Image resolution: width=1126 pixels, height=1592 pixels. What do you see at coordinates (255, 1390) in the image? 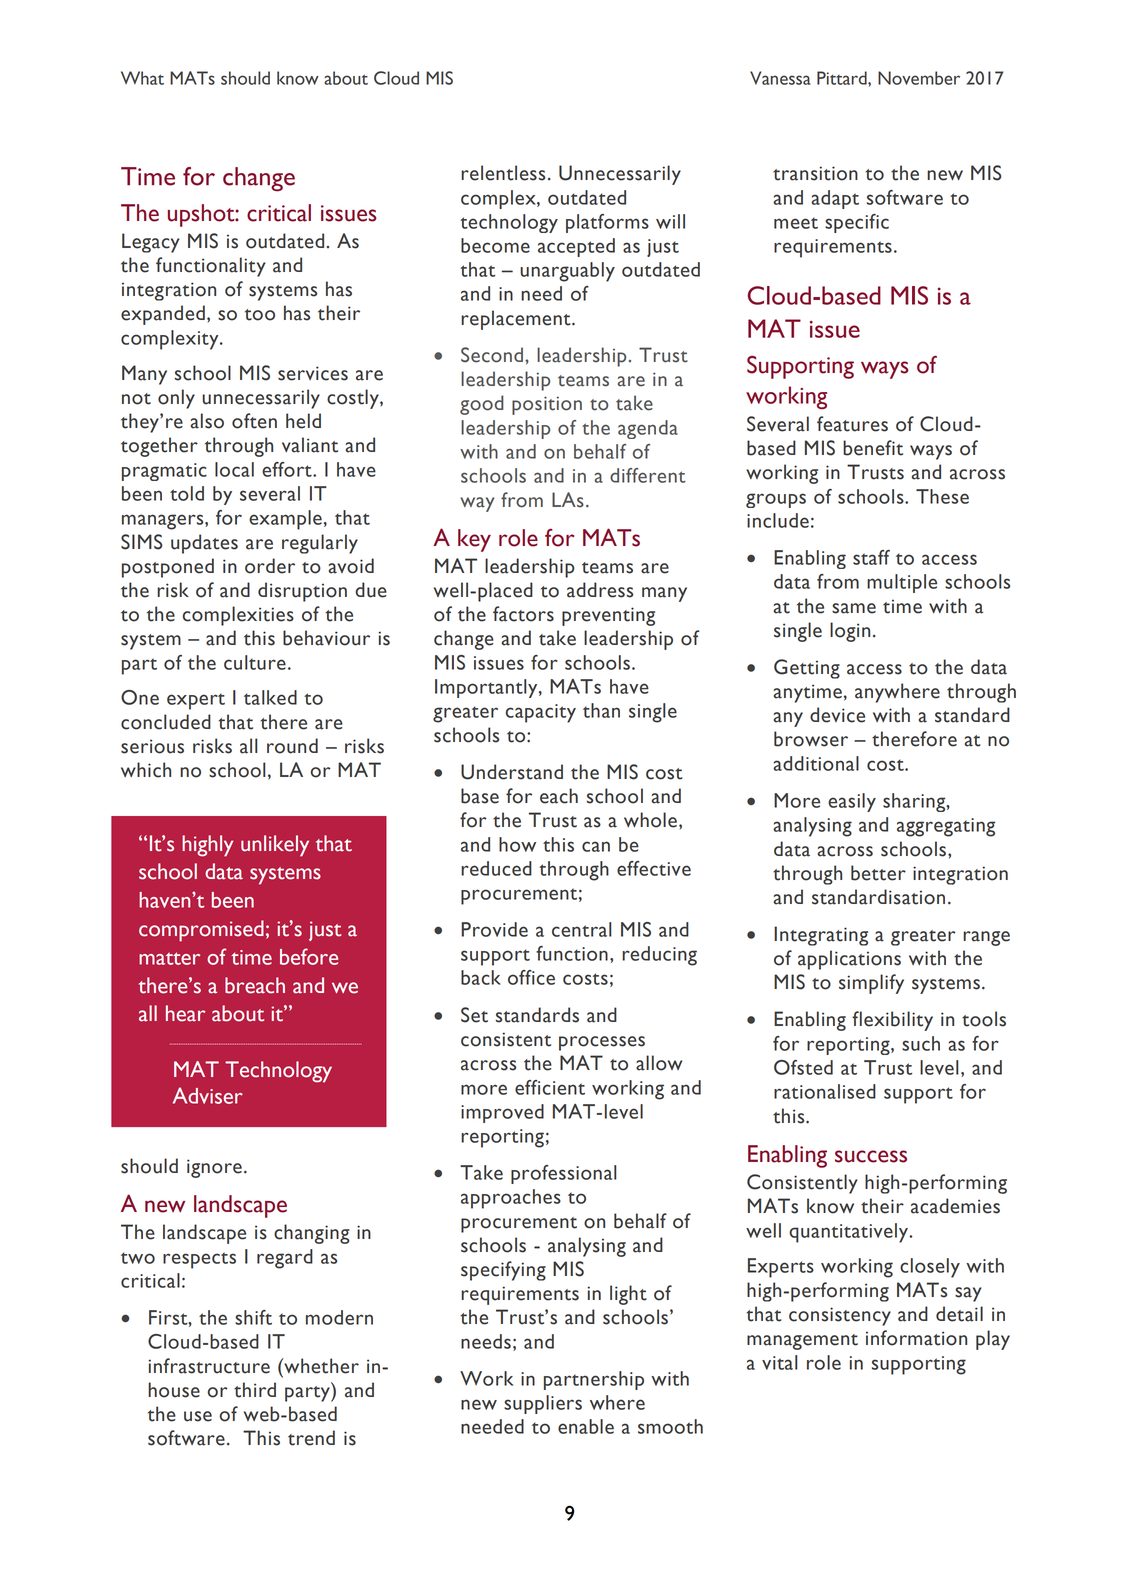
I see `third` at bounding box center [255, 1390].
